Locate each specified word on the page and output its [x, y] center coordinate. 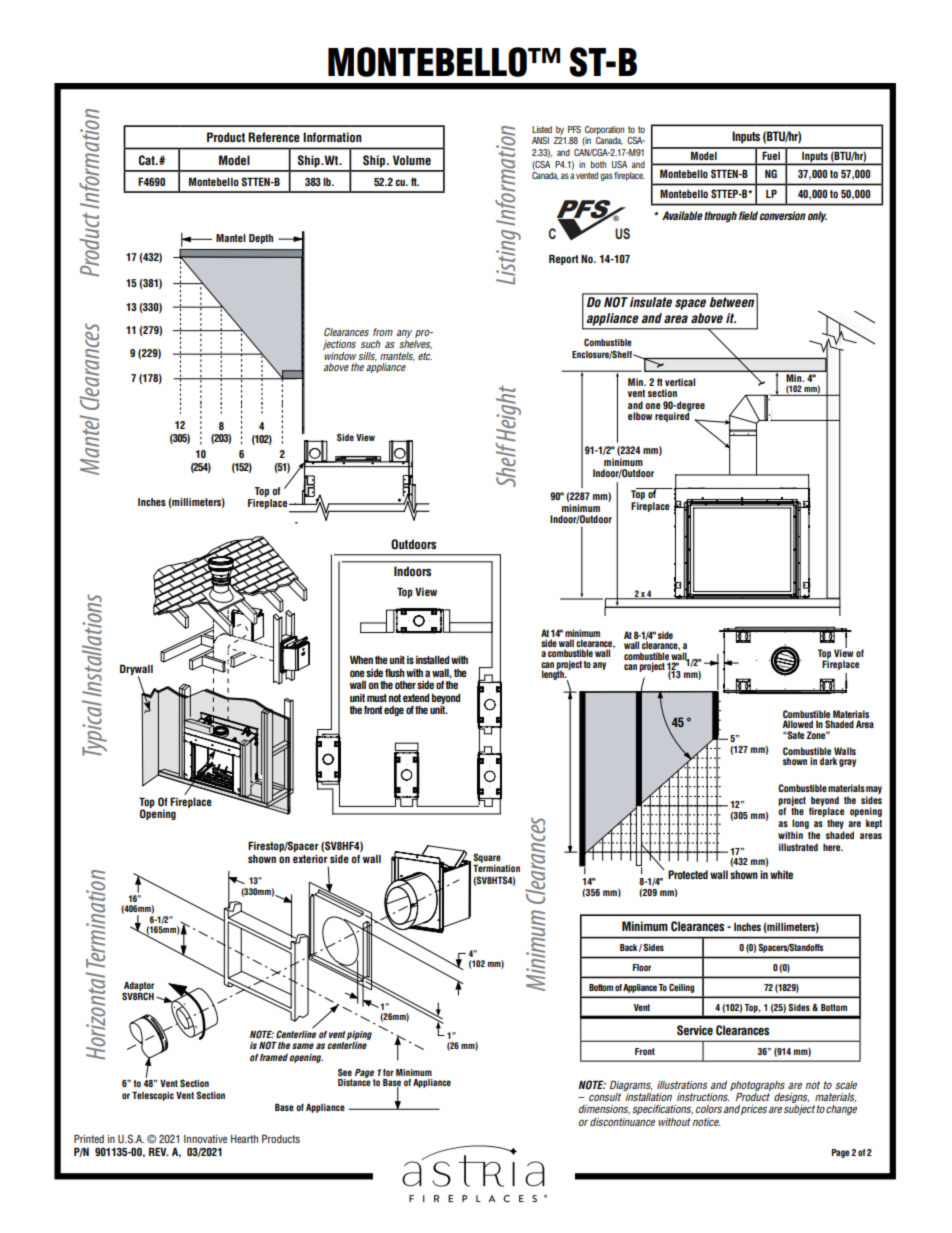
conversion [782, 215]
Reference [274, 137]
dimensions [604, 1110]
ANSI [540, 140]
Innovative [205, 1139]
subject [800, 1110]
